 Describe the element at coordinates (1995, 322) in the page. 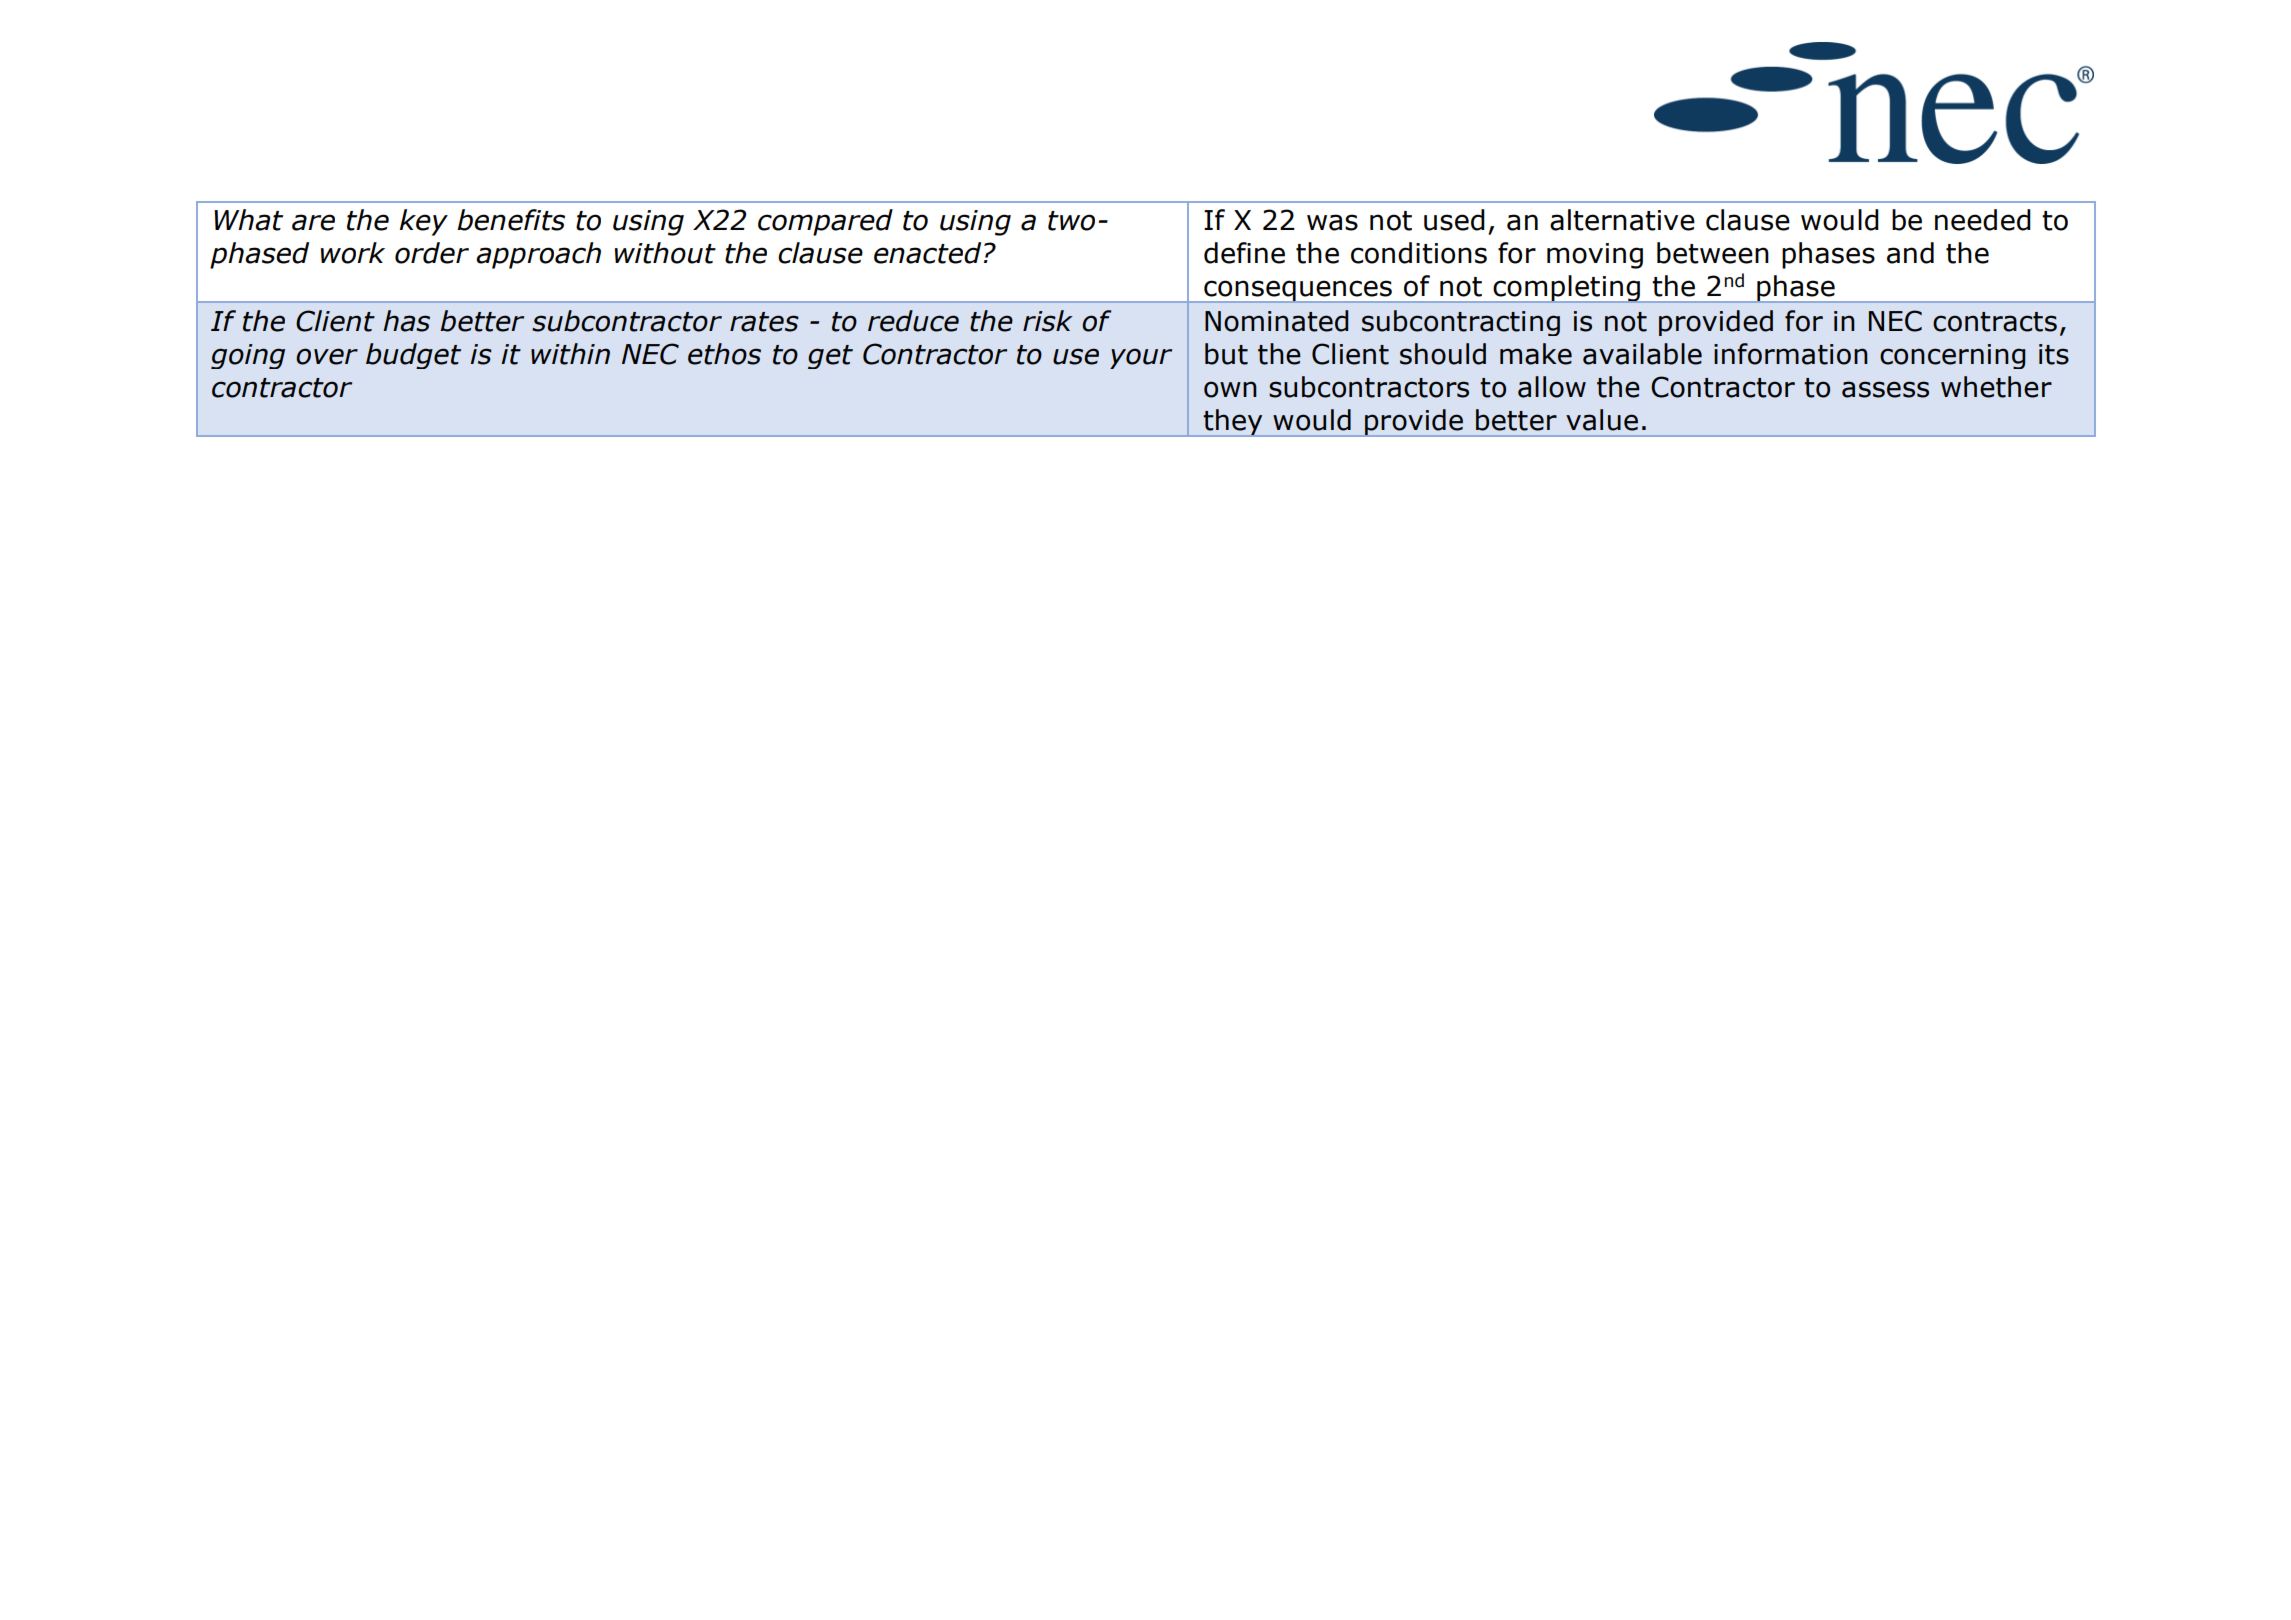

I see `contracts` at that location.
